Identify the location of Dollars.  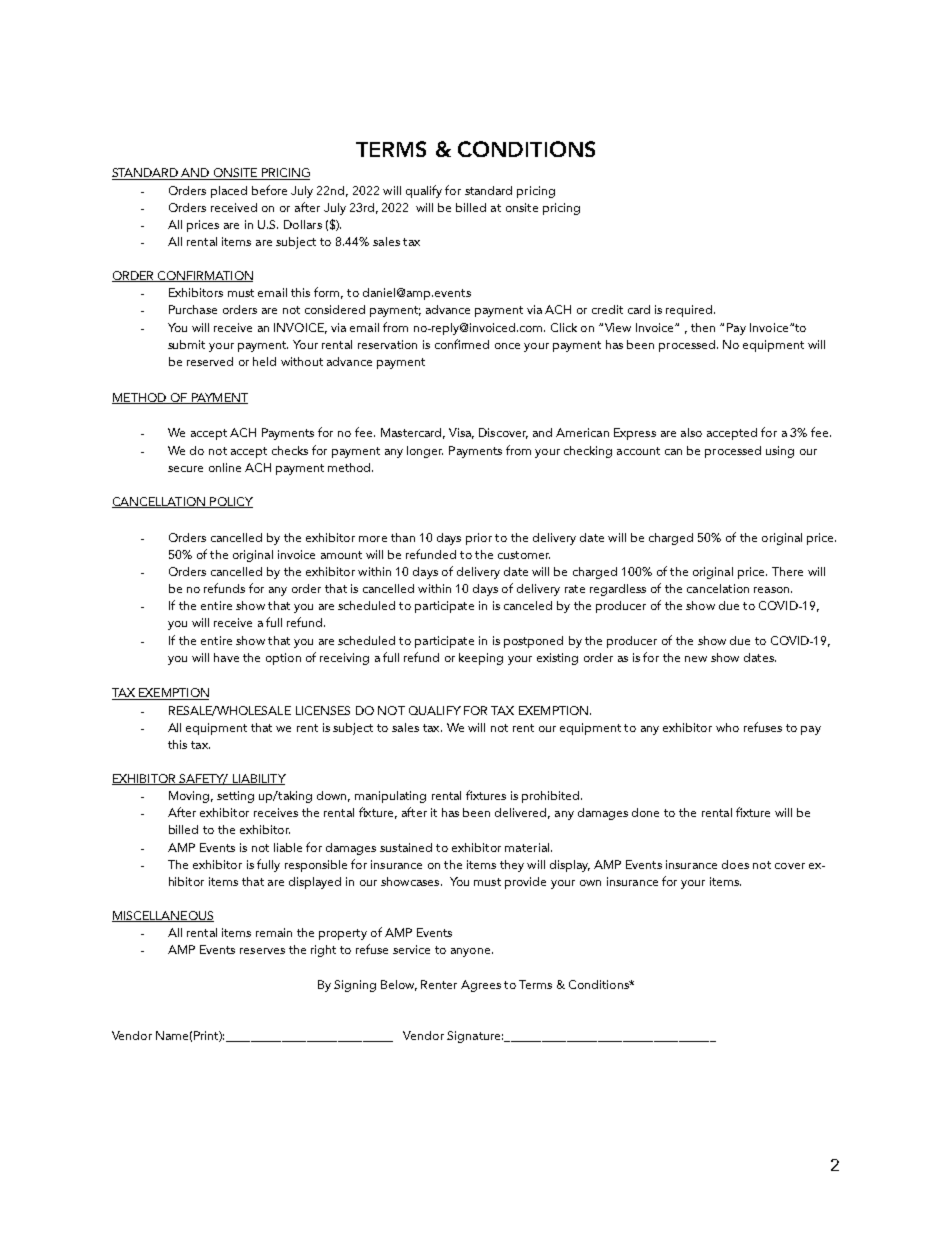
(303, 224).
